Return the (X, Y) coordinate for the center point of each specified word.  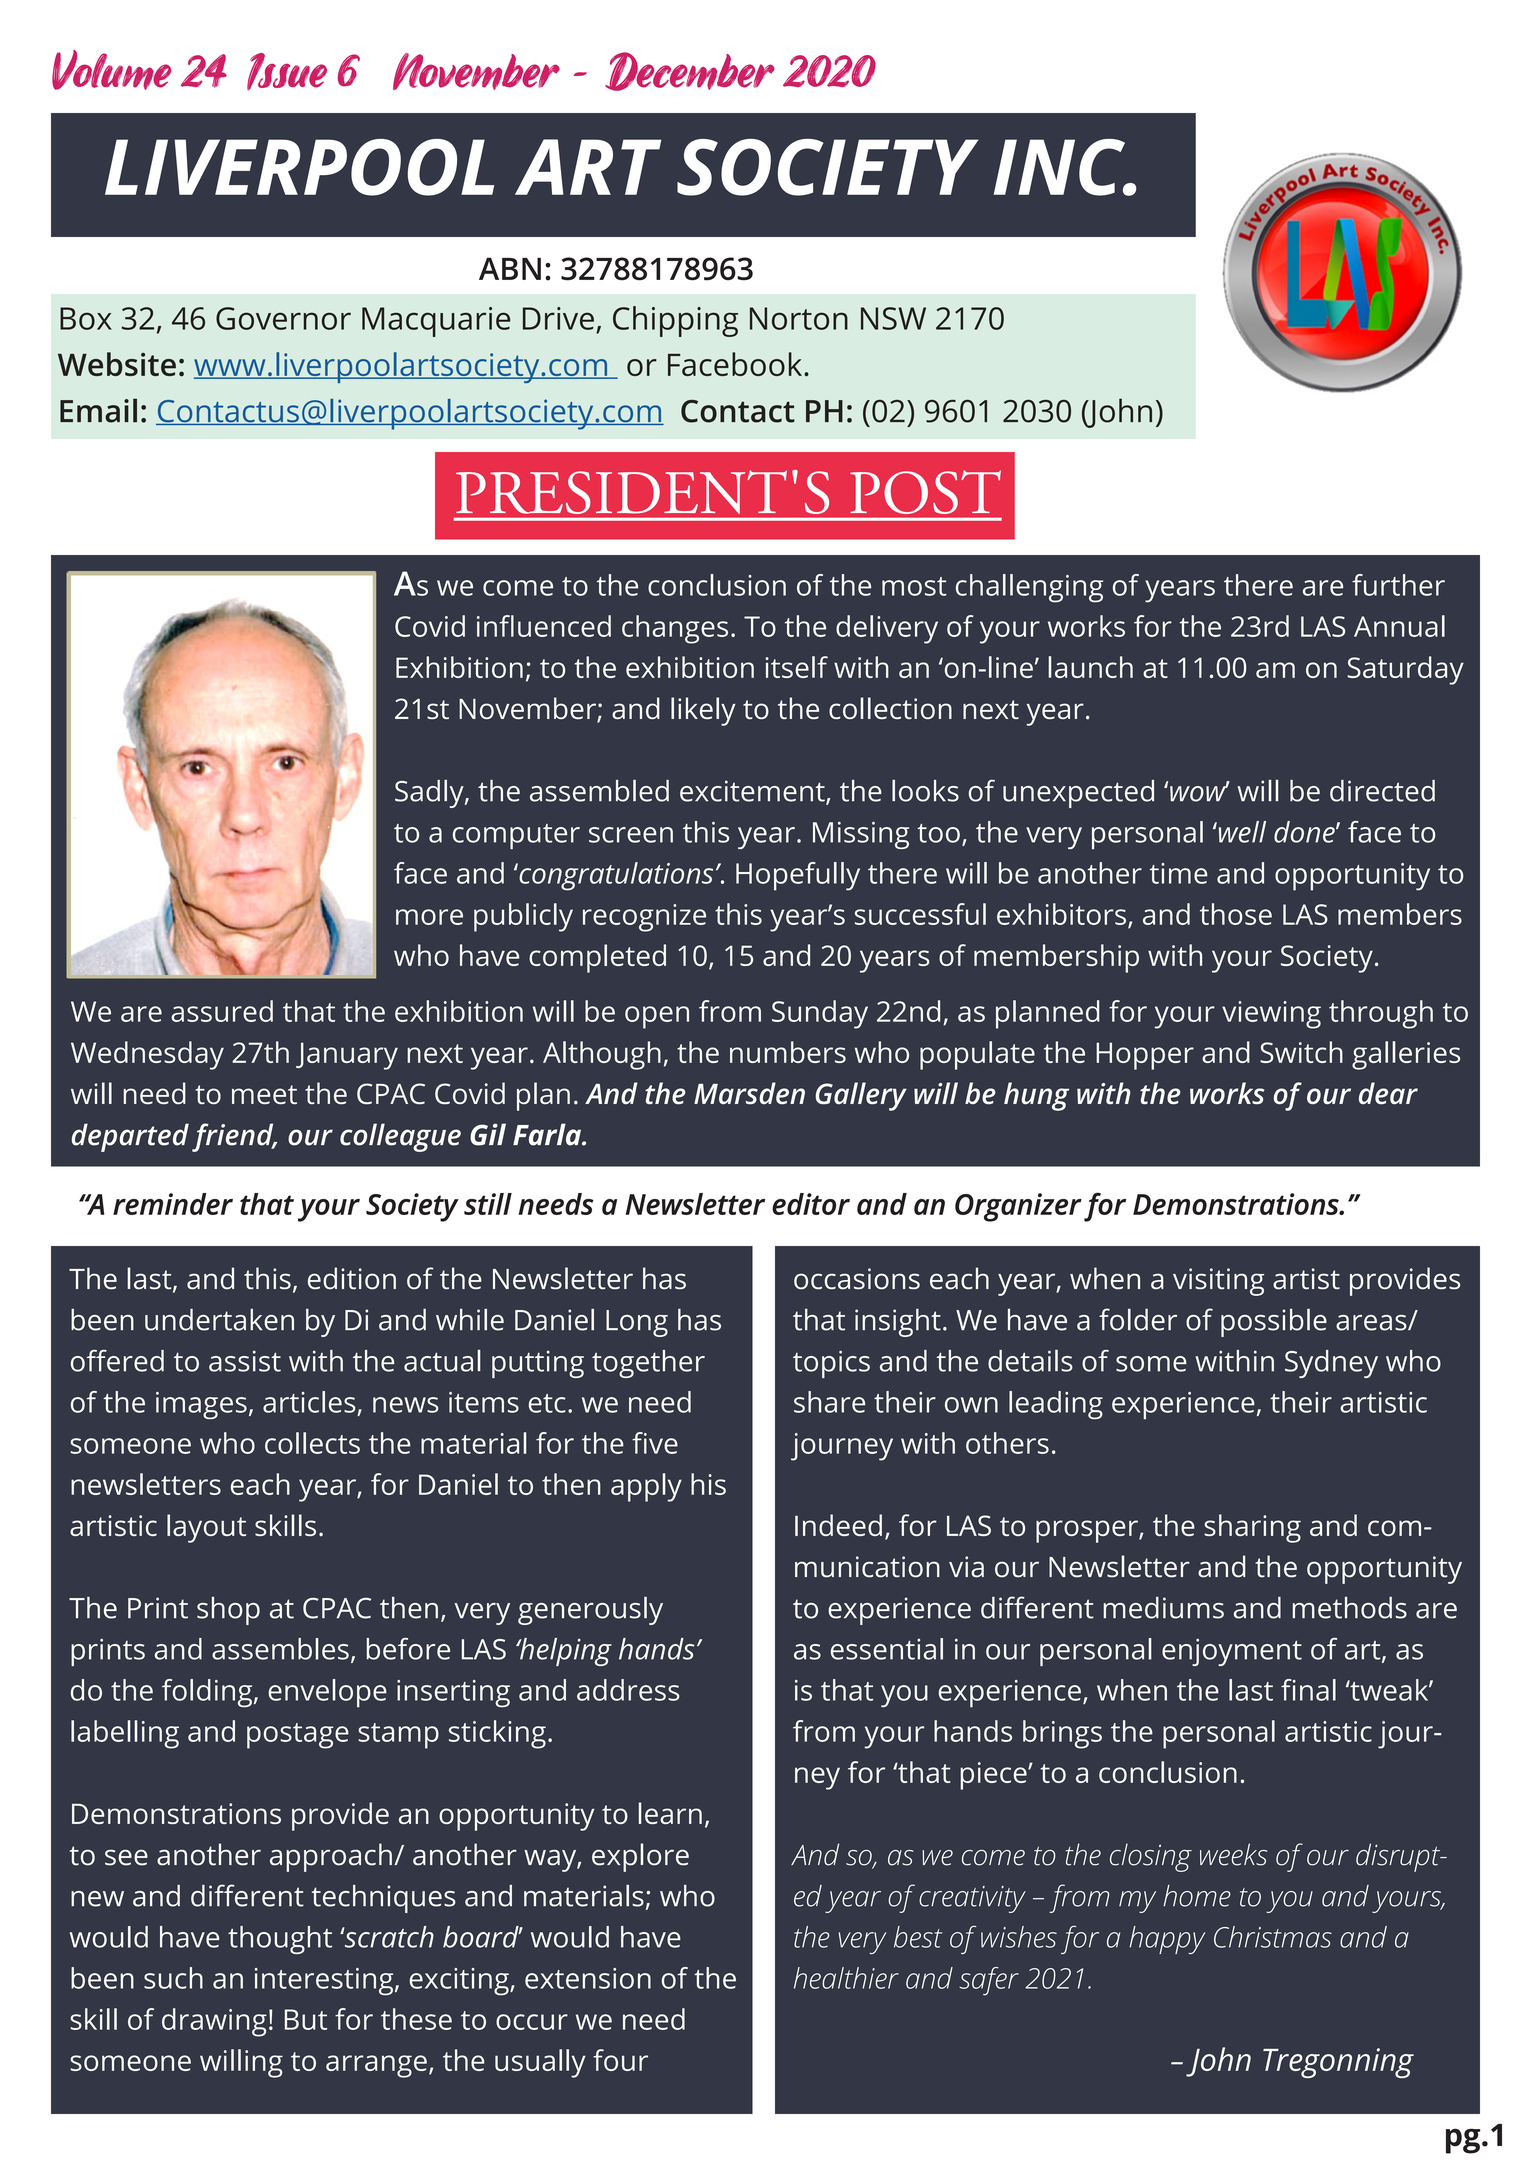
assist (245, 1361)
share (829, 1402)
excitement (753, 792)
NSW (893, 318)
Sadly (430, 794)
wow (1199, 792)
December (690, 71)
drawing (214, 2022)
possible (1274, 1322)
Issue (287, 71)
